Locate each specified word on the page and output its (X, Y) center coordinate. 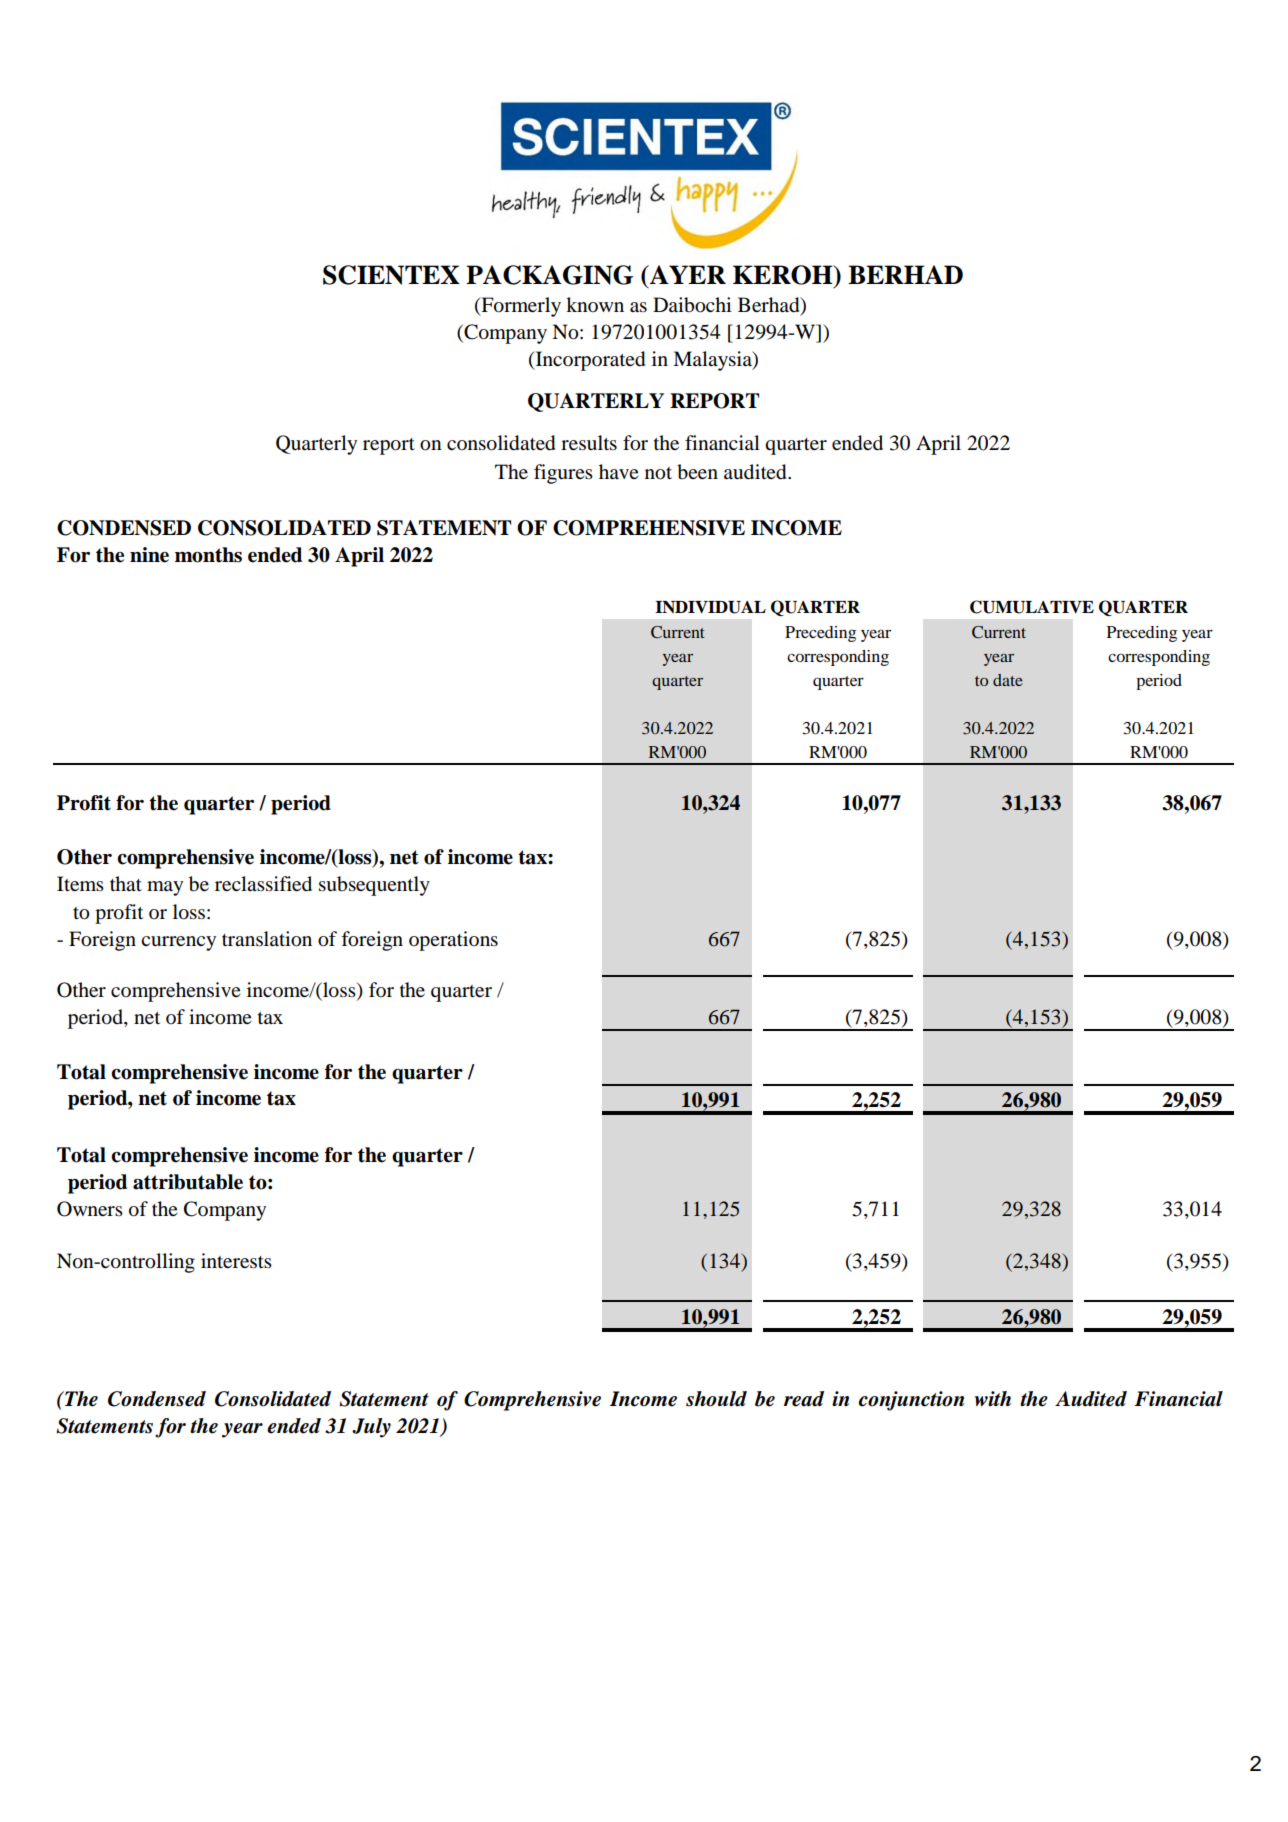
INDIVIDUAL (710, 607)
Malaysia (713, 361)
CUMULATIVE (1032, 607)
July (371, 1428)
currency (178, 943)
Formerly (520, 307)
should (716, 1399)
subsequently (374, 886)
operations (453, 941)
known (595, 304)
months (208, 555)
